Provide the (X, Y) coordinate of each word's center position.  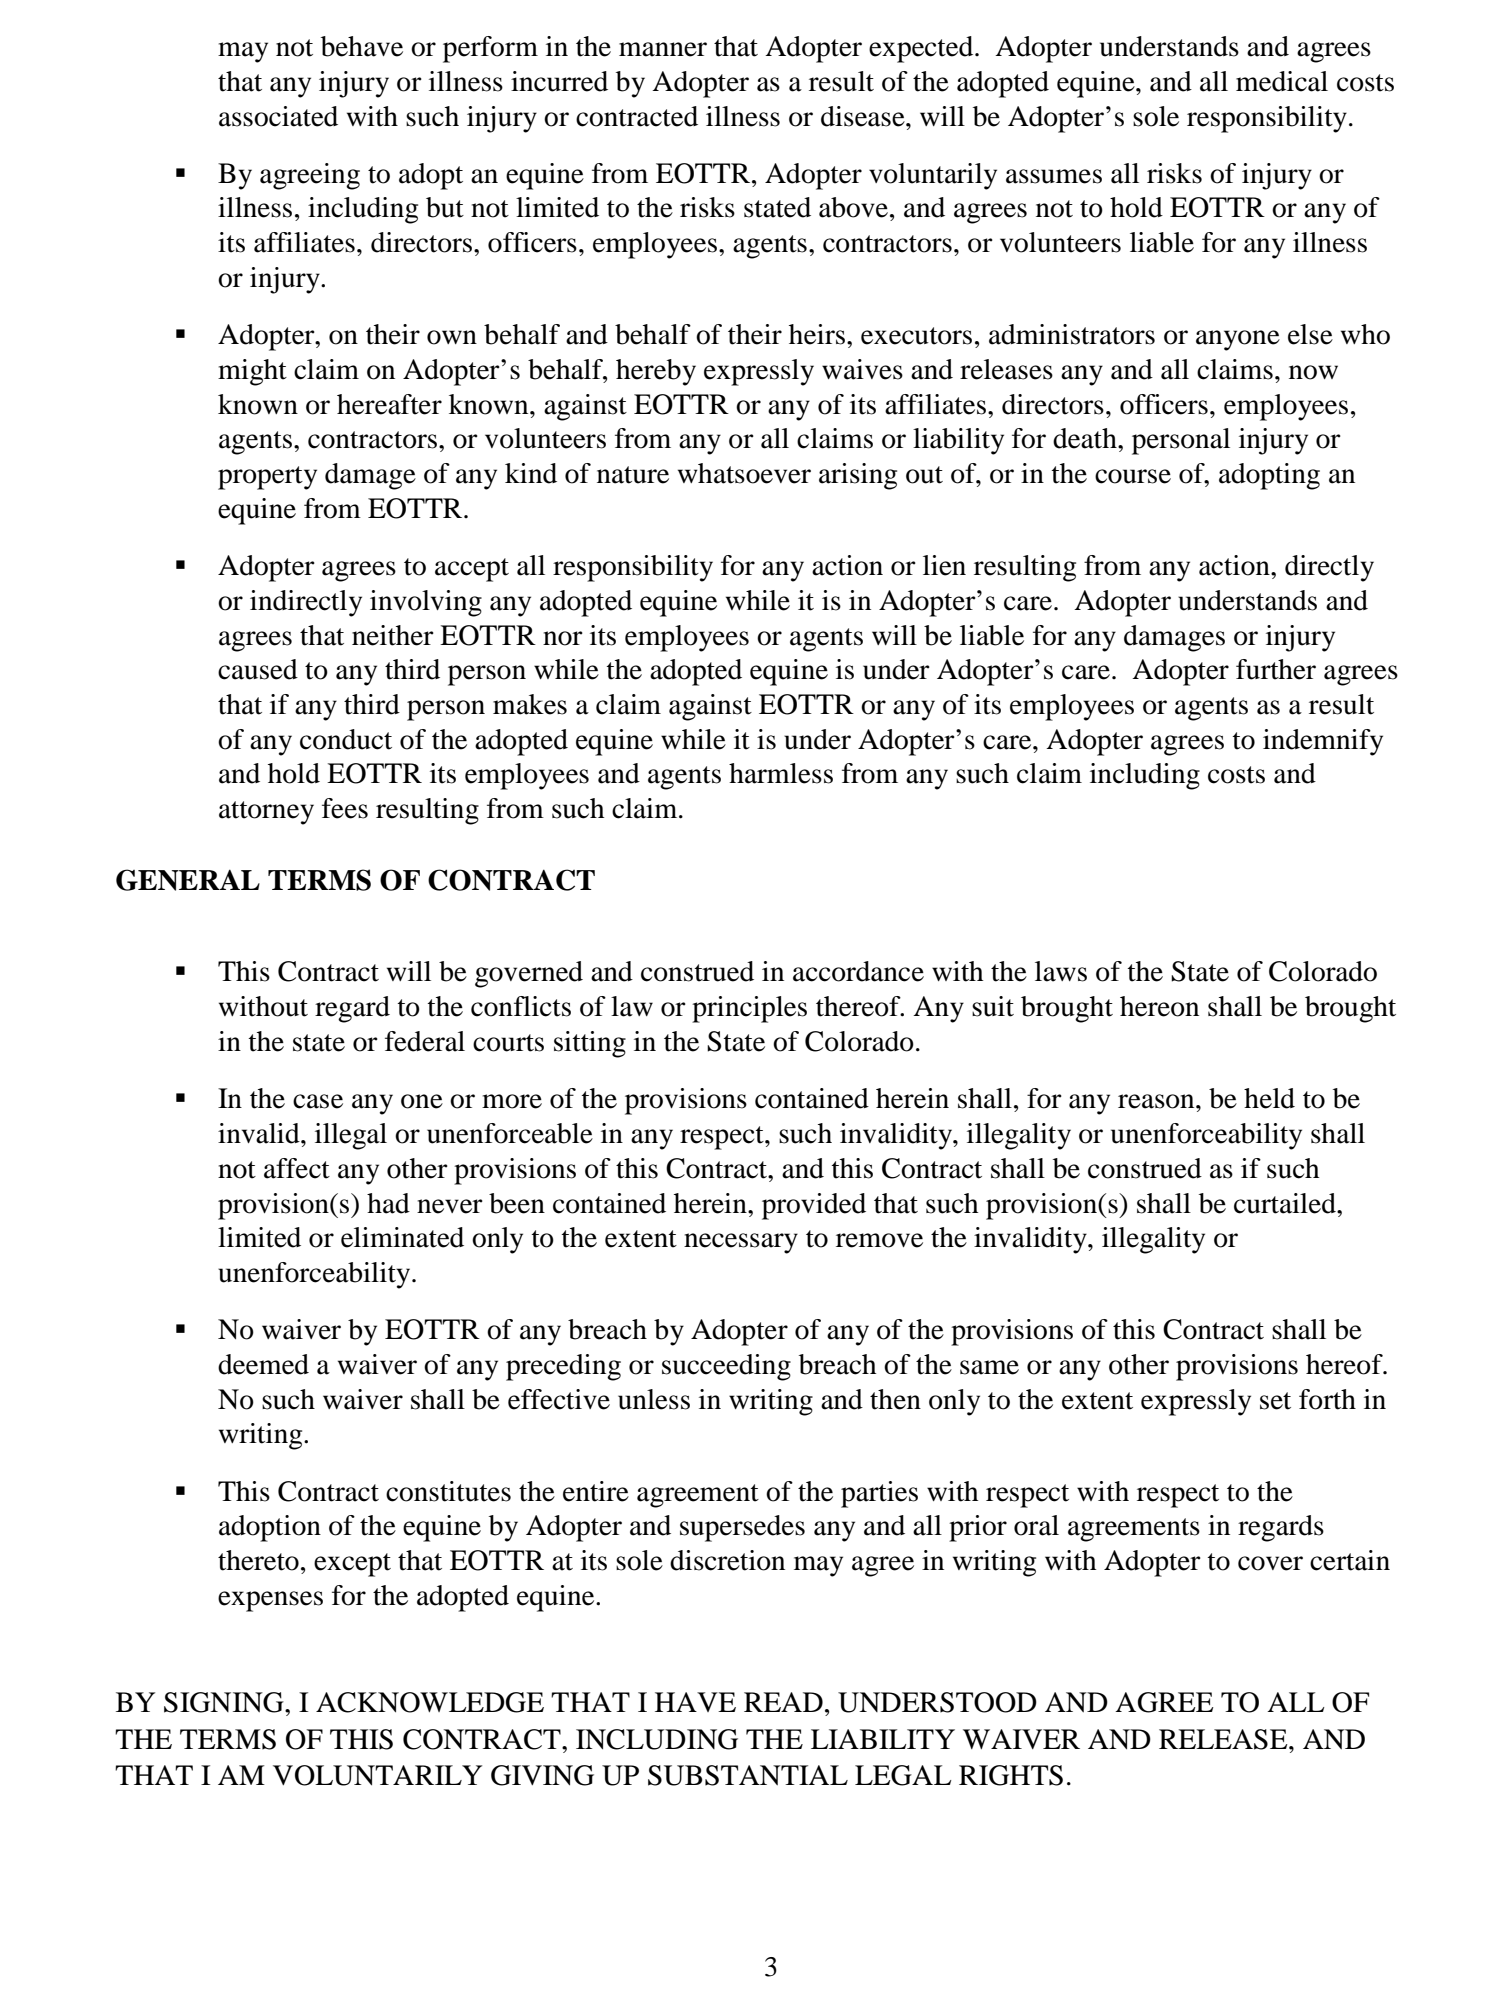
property (267, 478)
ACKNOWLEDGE (430, 1702)
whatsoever (744, 473)
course (1133, 476)
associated (278, 116)
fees (345, 808)
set (1275, 1401)
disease (864, 116)
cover (1270, 1563)
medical (1282, 81)
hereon (1159, 1006)
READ (783, 1702)
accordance (858, 971)
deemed (263, 1364)
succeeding (726, 1367)
